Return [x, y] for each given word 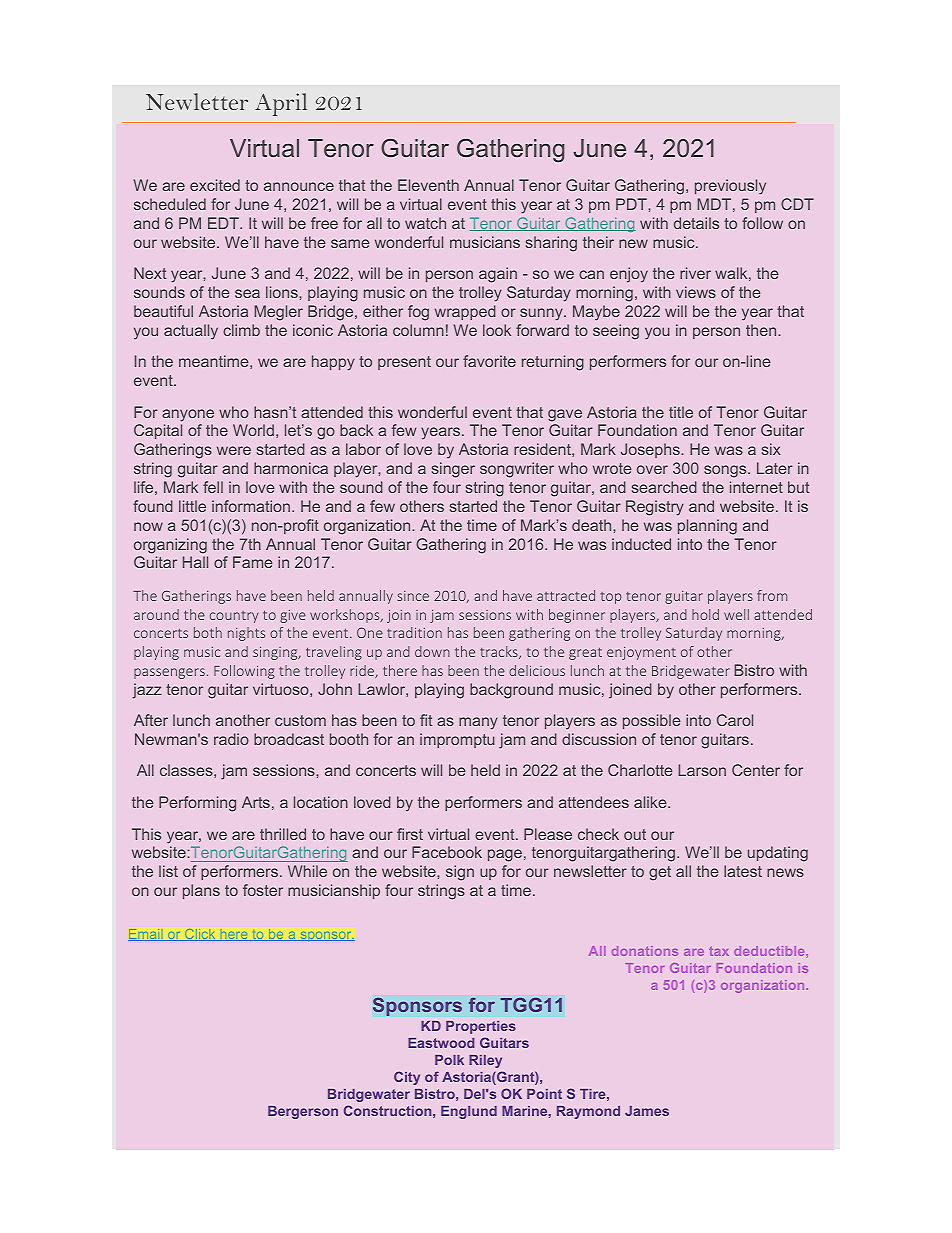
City [407, 1078]
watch [425, 223]
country [234, 617]
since [413, 596]
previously [730, 187]
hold [705, 614]
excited [215, 185]
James [647, 1111]
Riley [485, 1061]
